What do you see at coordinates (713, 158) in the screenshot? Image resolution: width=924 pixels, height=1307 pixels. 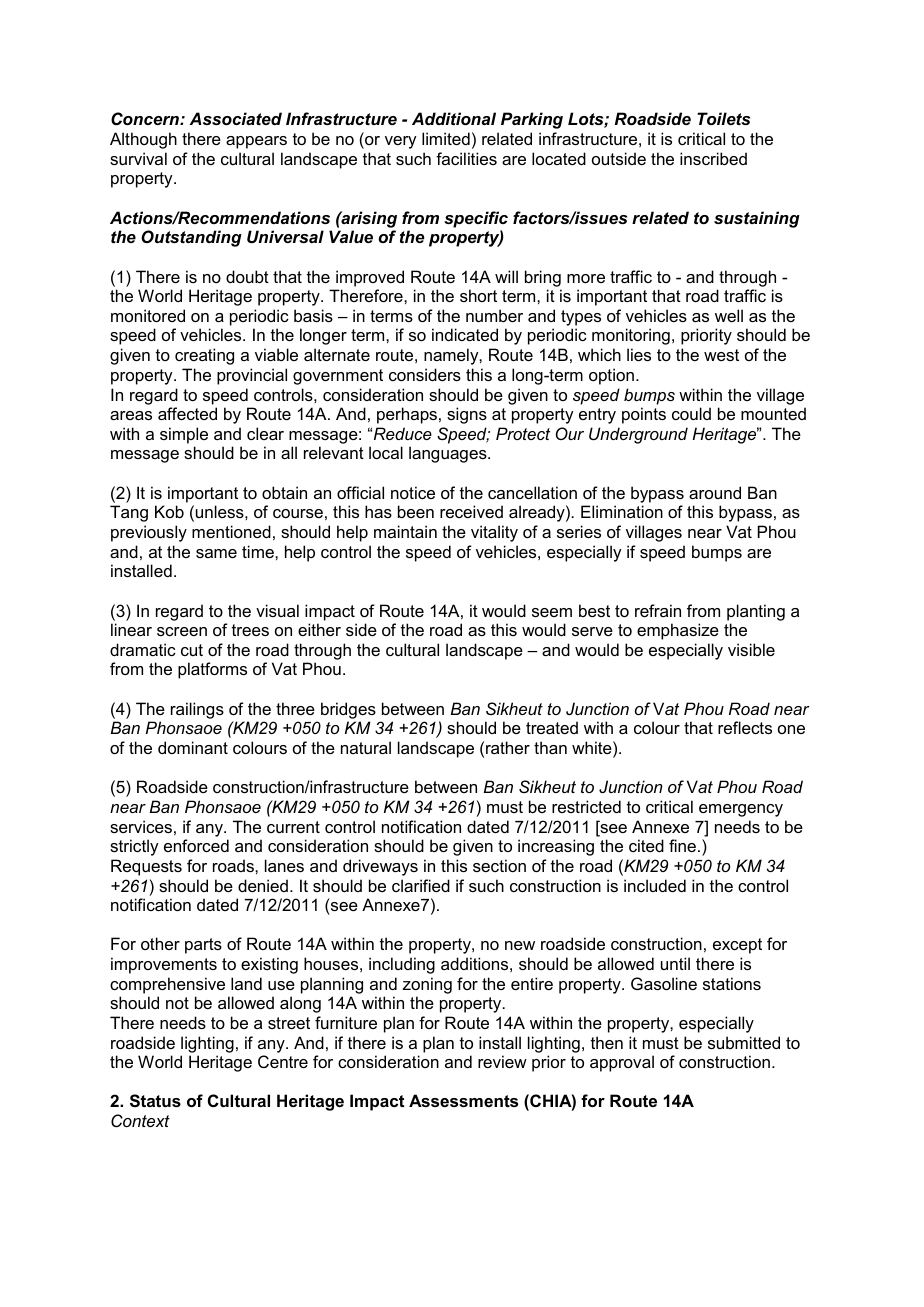 I see `inscribed` at bounding box center [713, 158].
